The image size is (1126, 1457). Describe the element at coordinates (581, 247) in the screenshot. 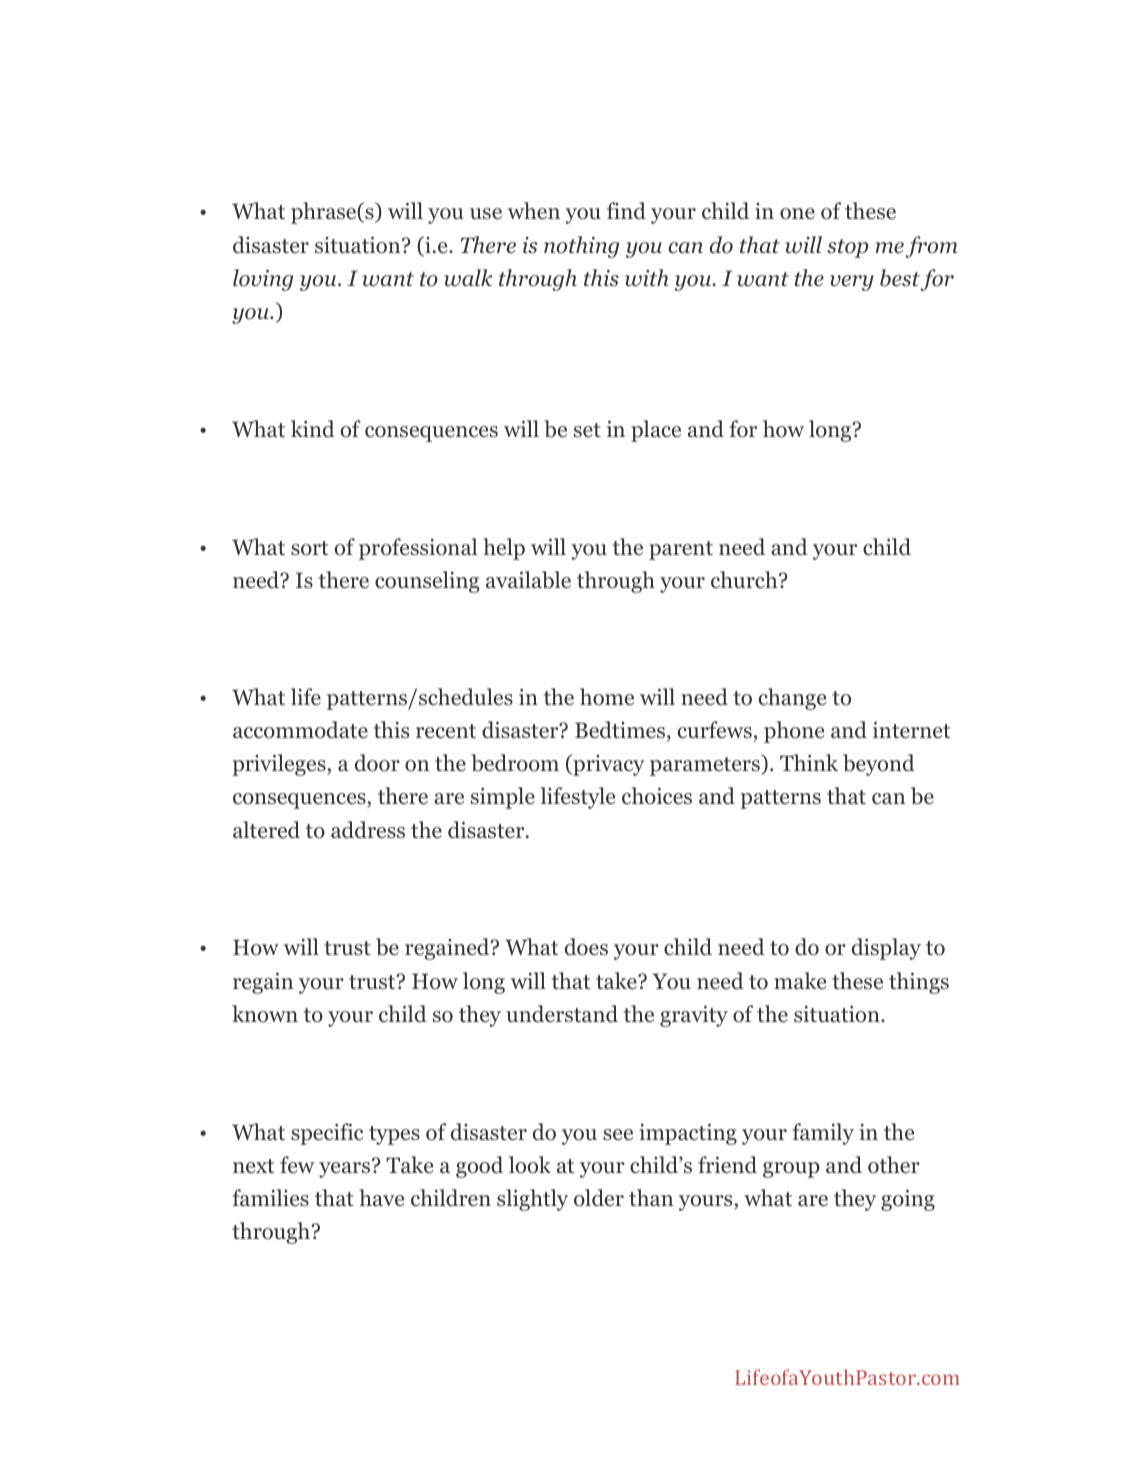

I see `nothing` at that location.
